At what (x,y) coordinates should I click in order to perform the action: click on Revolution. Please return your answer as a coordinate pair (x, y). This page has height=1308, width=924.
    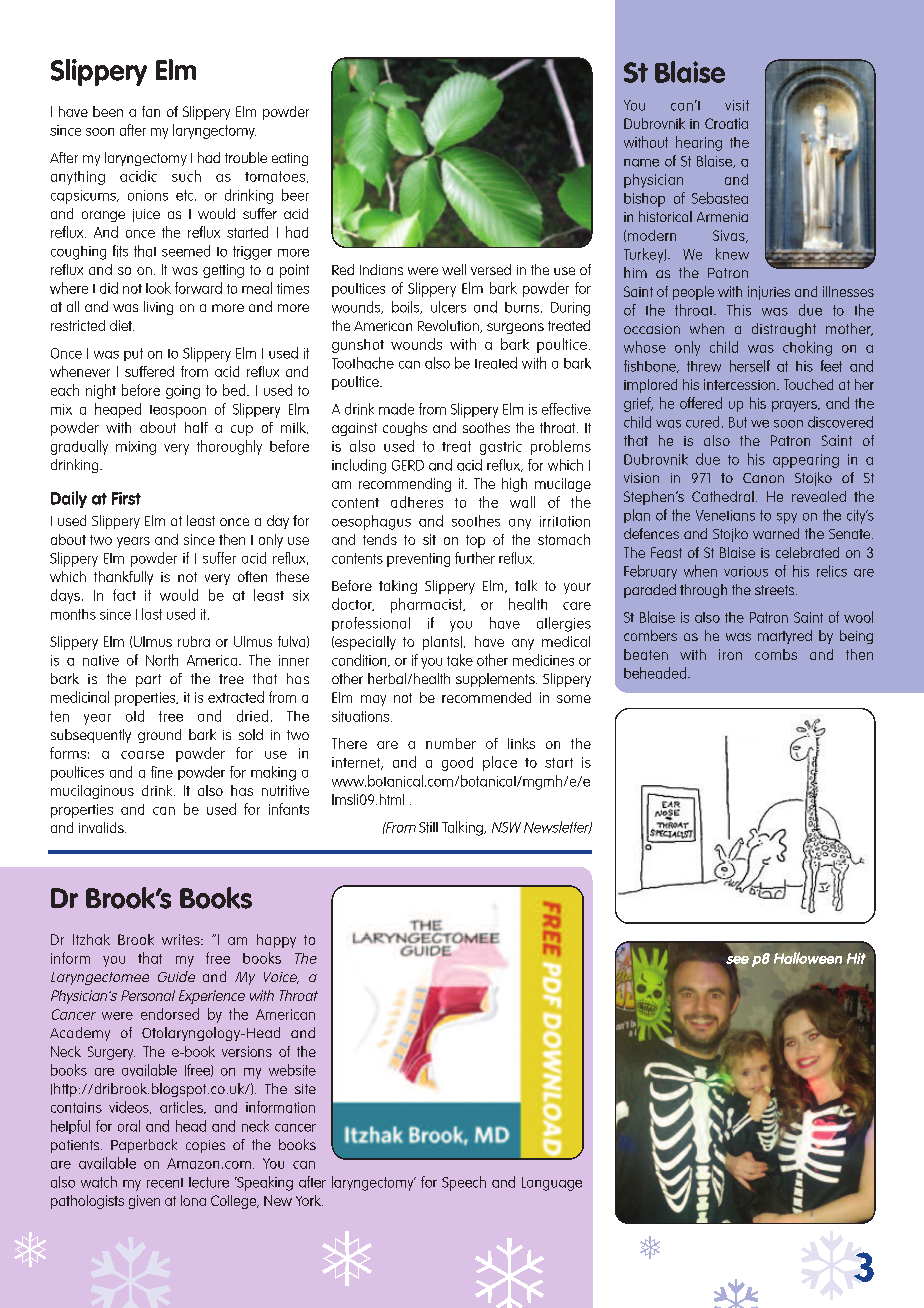
    Looking at the image, I should click on (449, 326).
